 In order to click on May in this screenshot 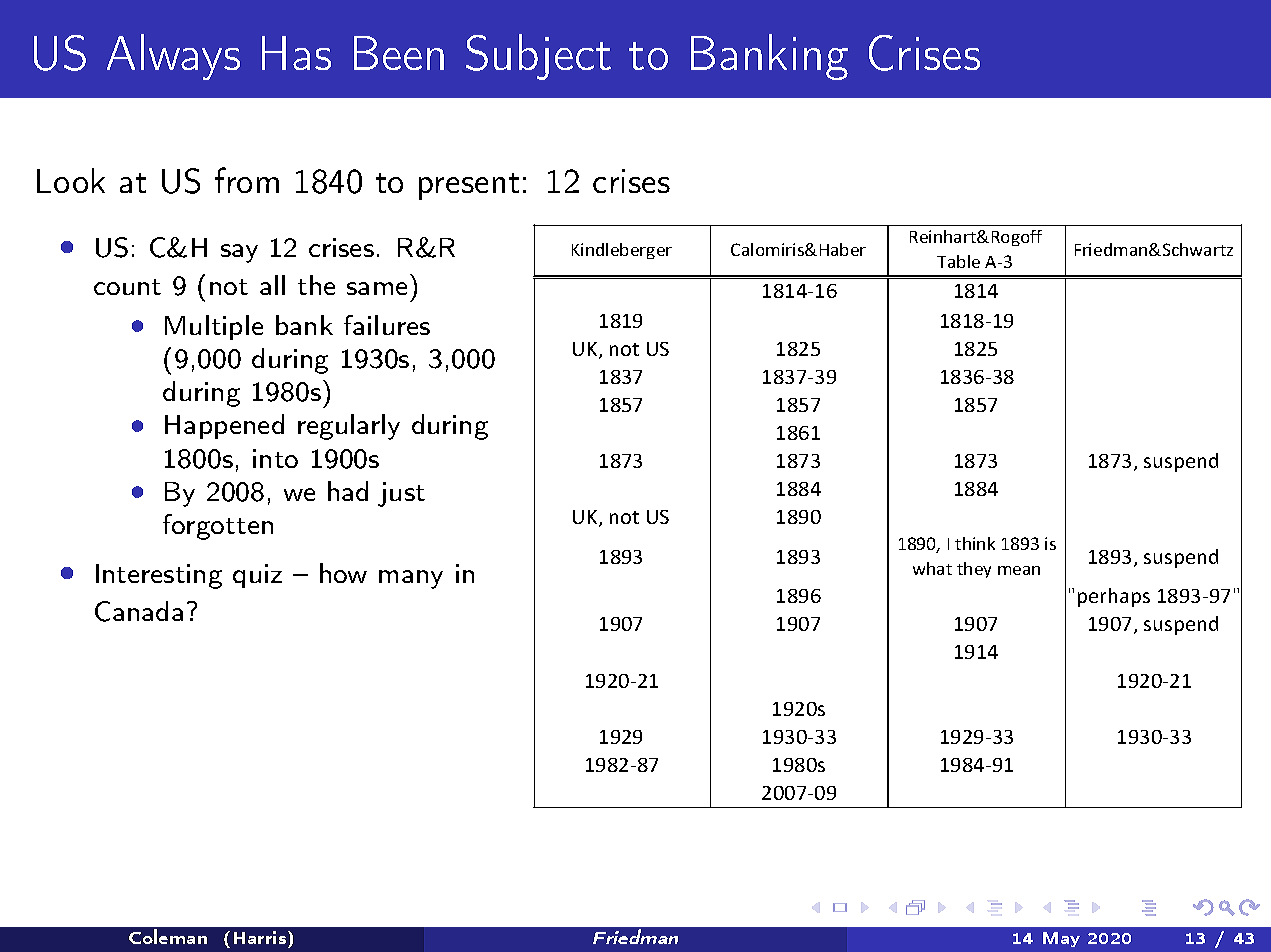, I will do `click(1061, 939)`.
